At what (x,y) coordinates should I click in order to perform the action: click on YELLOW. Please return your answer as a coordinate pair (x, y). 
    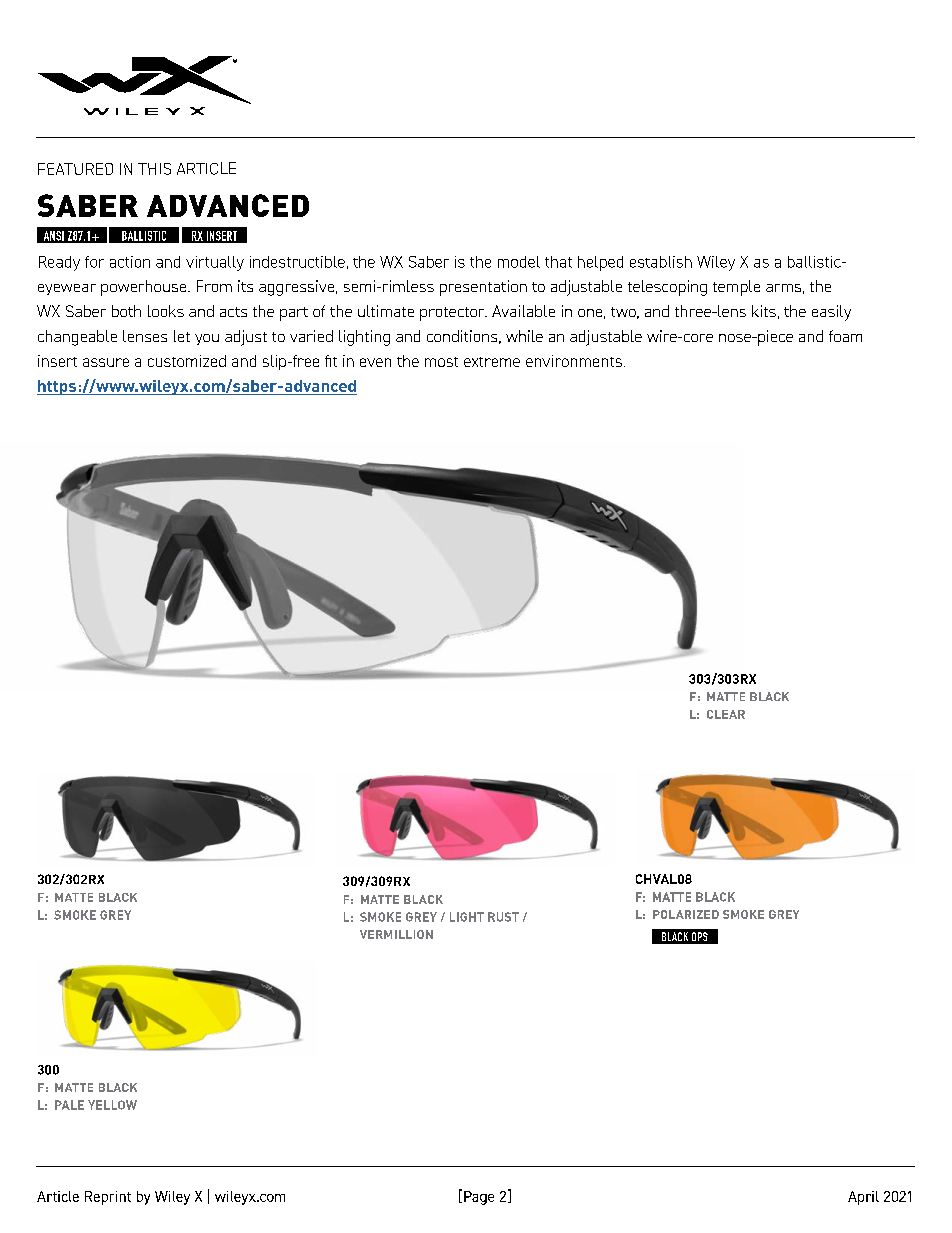
    Looking at the image, I should click on (112, 1105).
